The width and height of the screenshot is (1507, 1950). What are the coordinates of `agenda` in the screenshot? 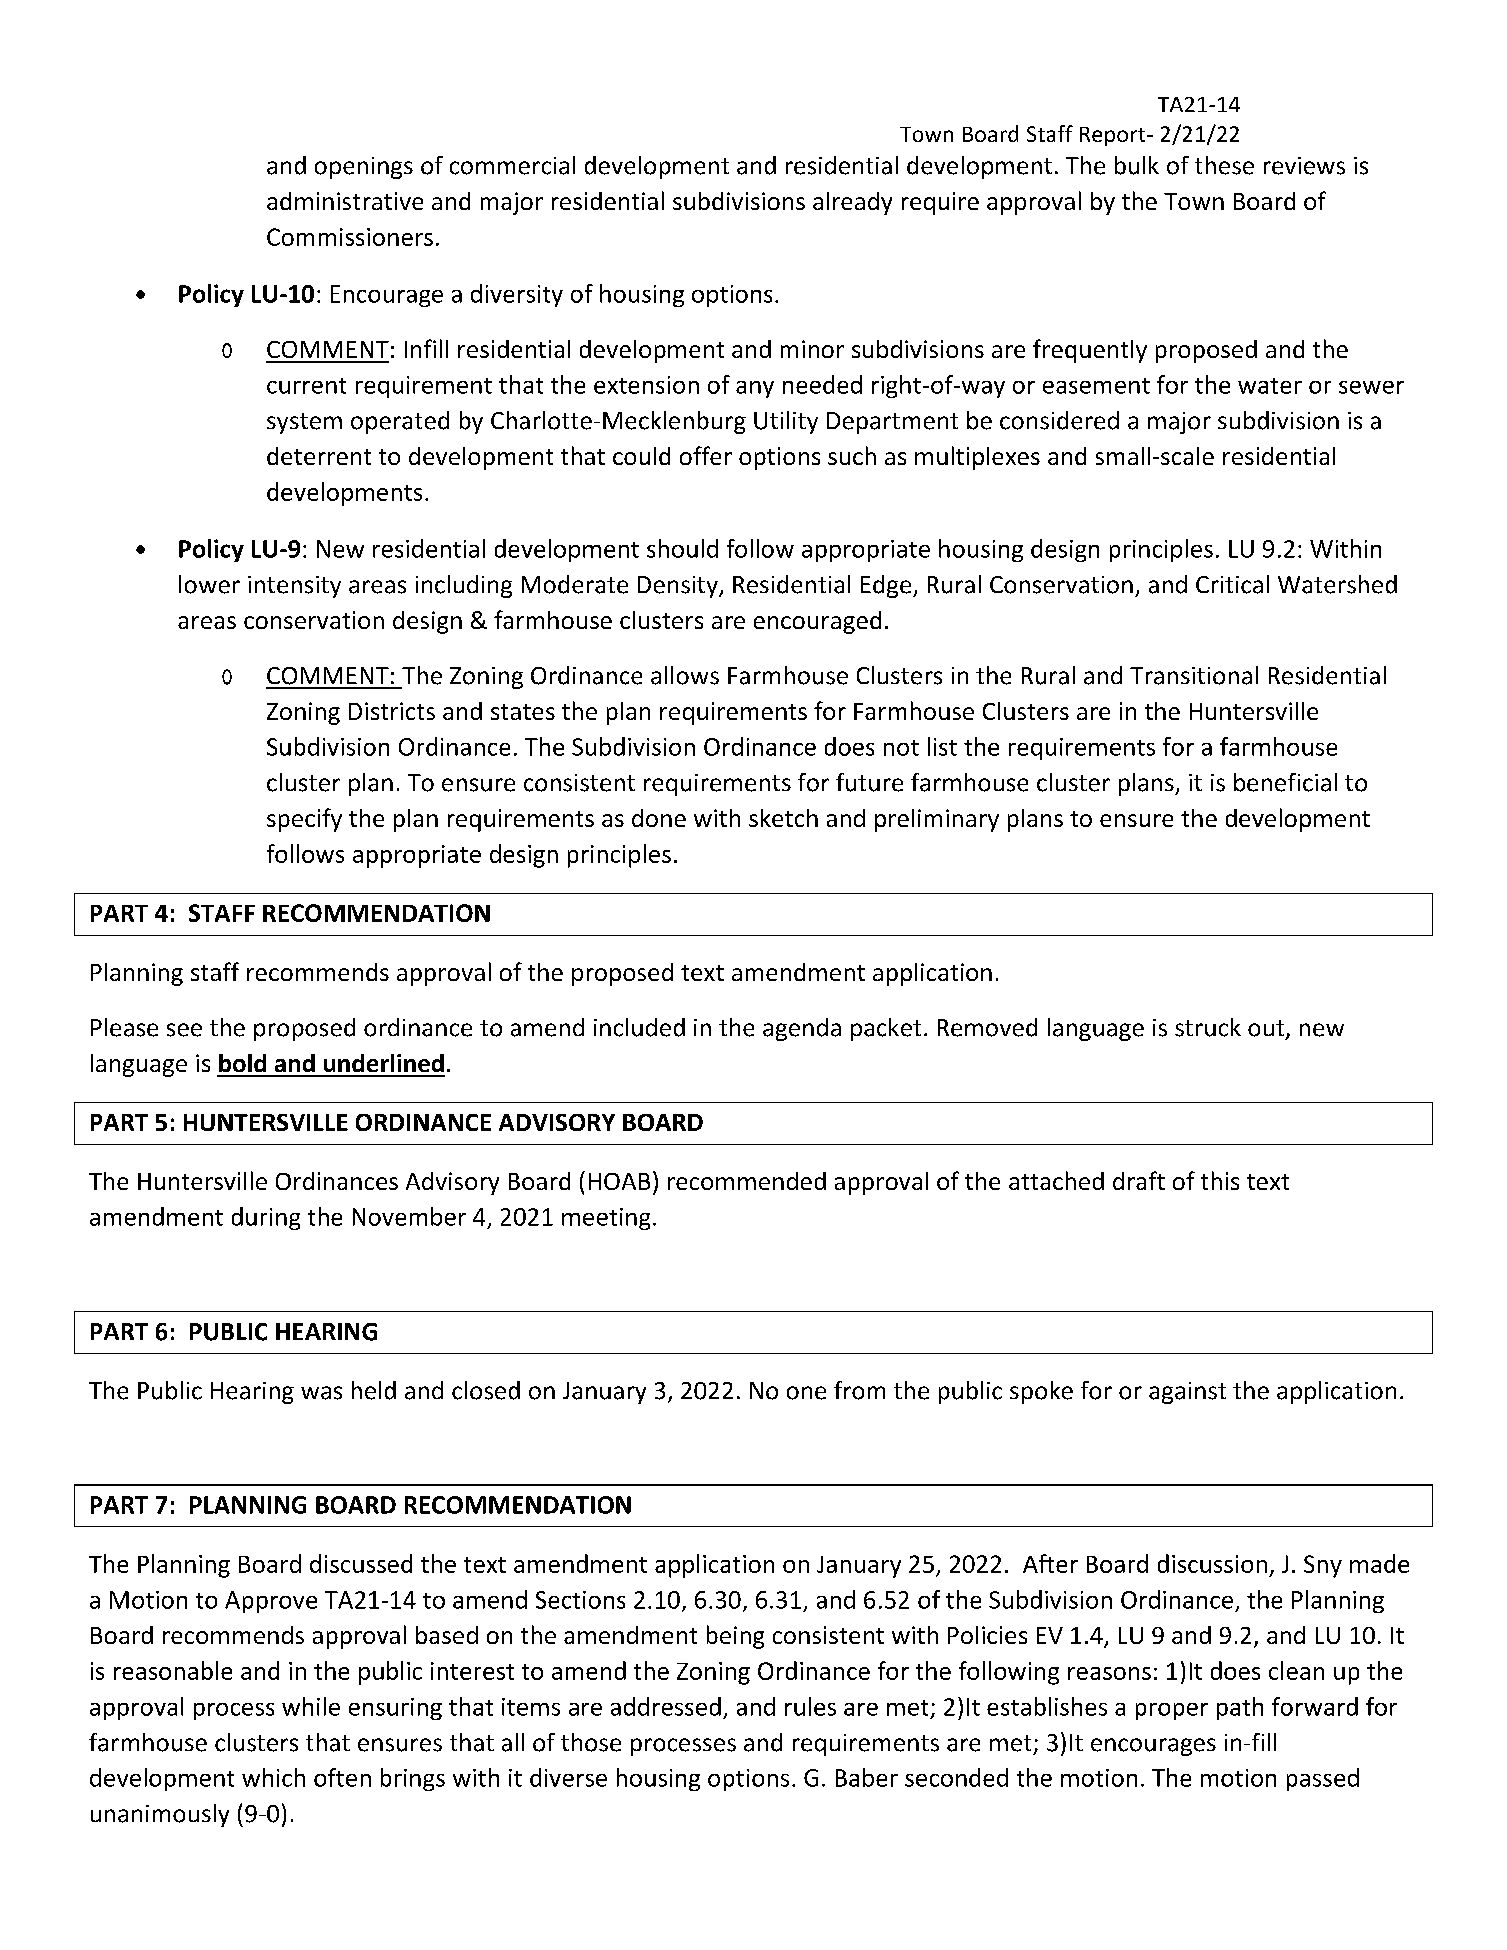 It's located at (802, 1029).
